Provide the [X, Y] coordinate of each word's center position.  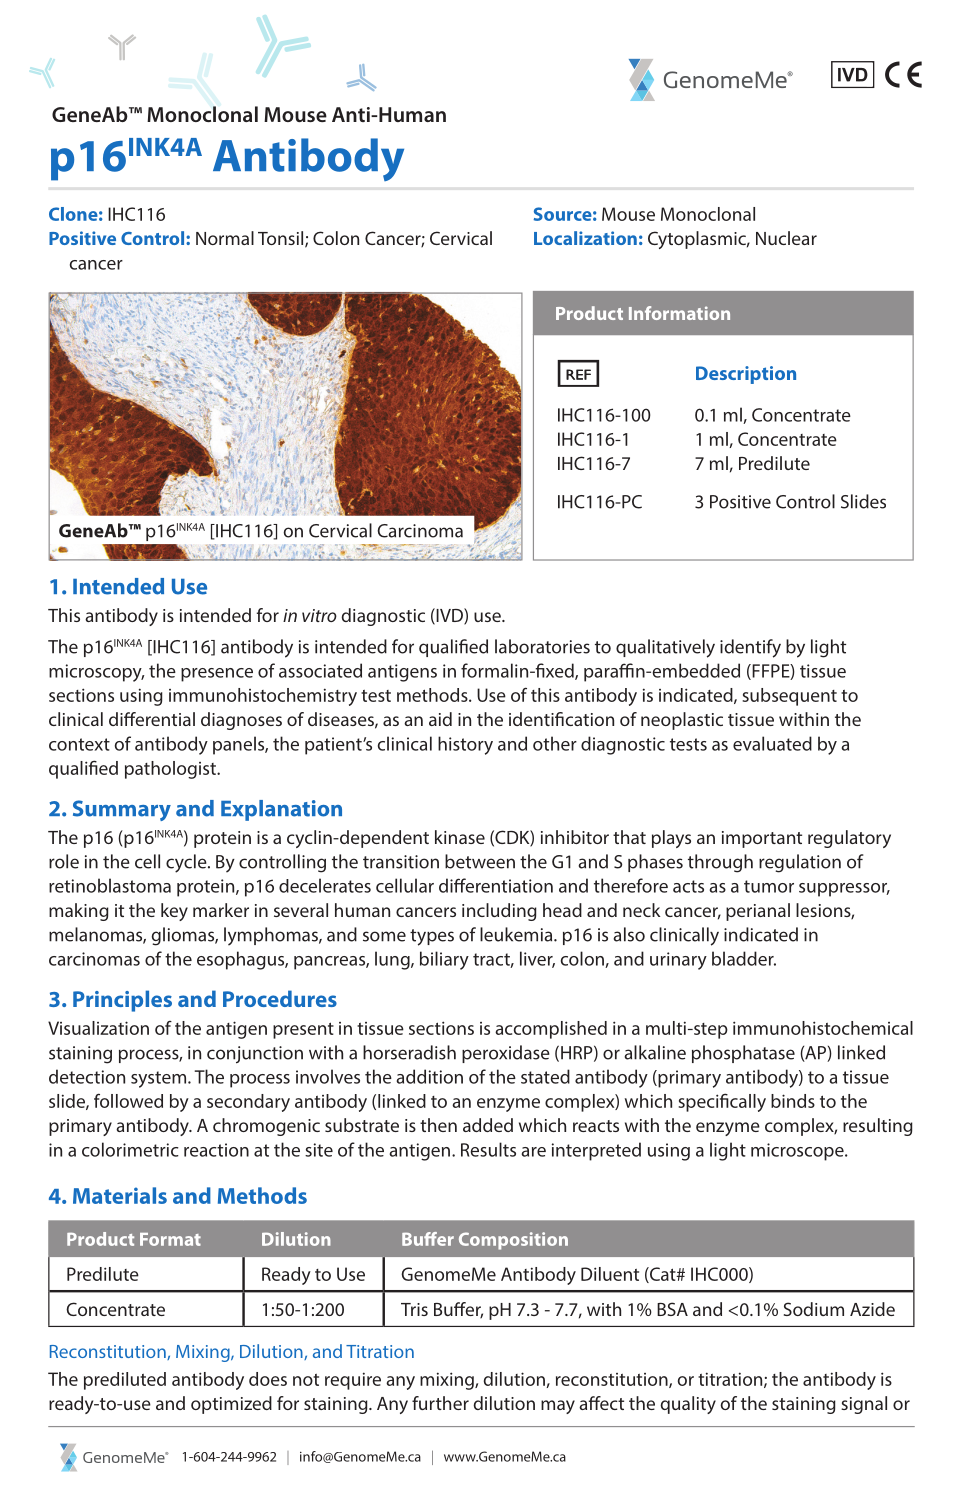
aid [440, 719]
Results [488, 1149]
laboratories [542, 646]
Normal [225, 238]
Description [746, 375]
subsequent [789, 697]
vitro [319, 615]
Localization [585, 238]
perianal [758, 912]
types [432, 937]
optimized [231, 1405]
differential [152, 719]
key [174, 912]
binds [793, 1101]
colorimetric [130, 1149]
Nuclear [786, 238]
